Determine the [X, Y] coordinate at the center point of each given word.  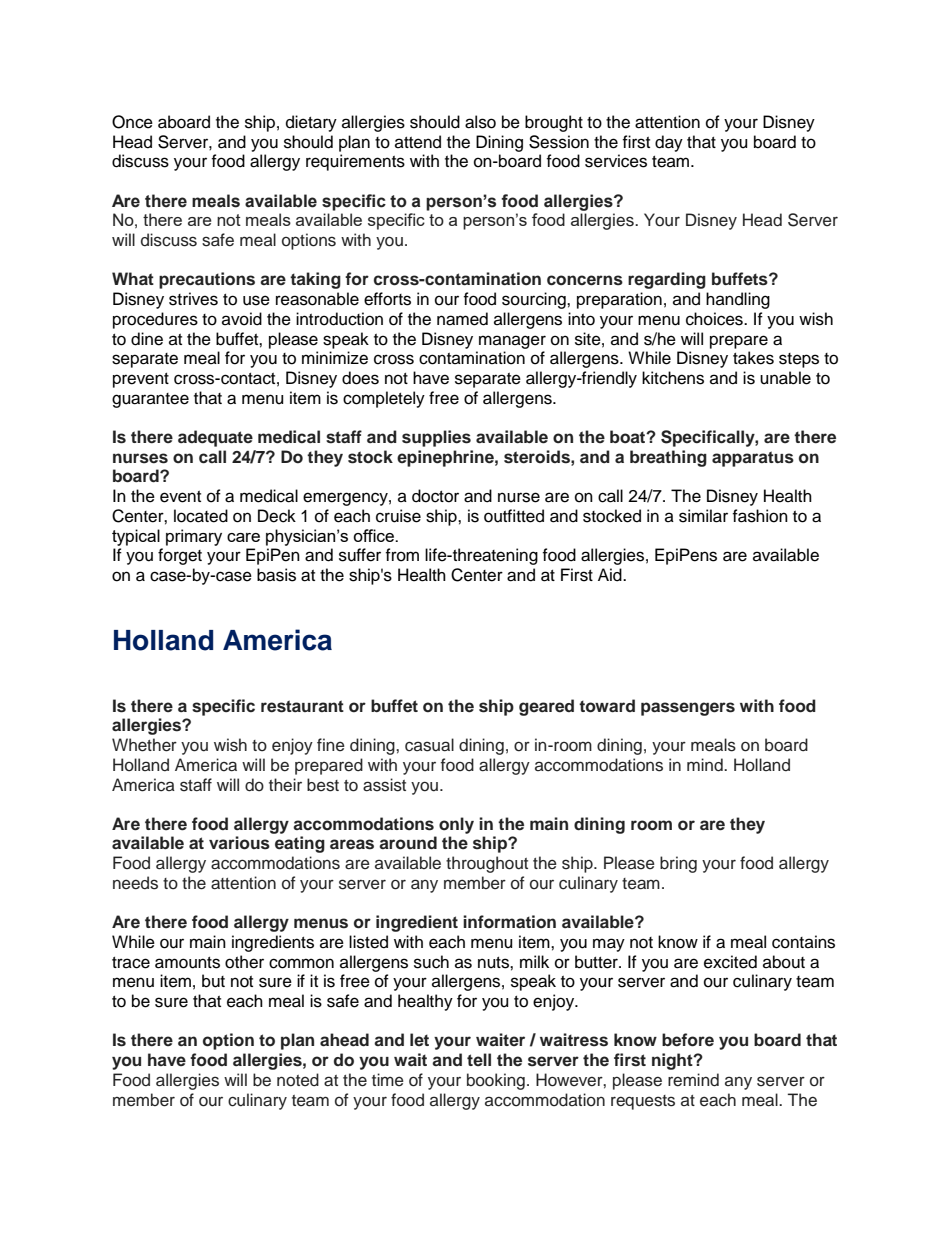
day [669, 143]
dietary [311, 123]
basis [276, 575]
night [673, 1061]
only [456, 825]
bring [678, 864]
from [402, 555]
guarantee [150, 400]
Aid [611, 575]
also [480, 122]
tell [479, 1059]
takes [753, 358]
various [239, 843]
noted [298, 1080]
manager [512, 342]
